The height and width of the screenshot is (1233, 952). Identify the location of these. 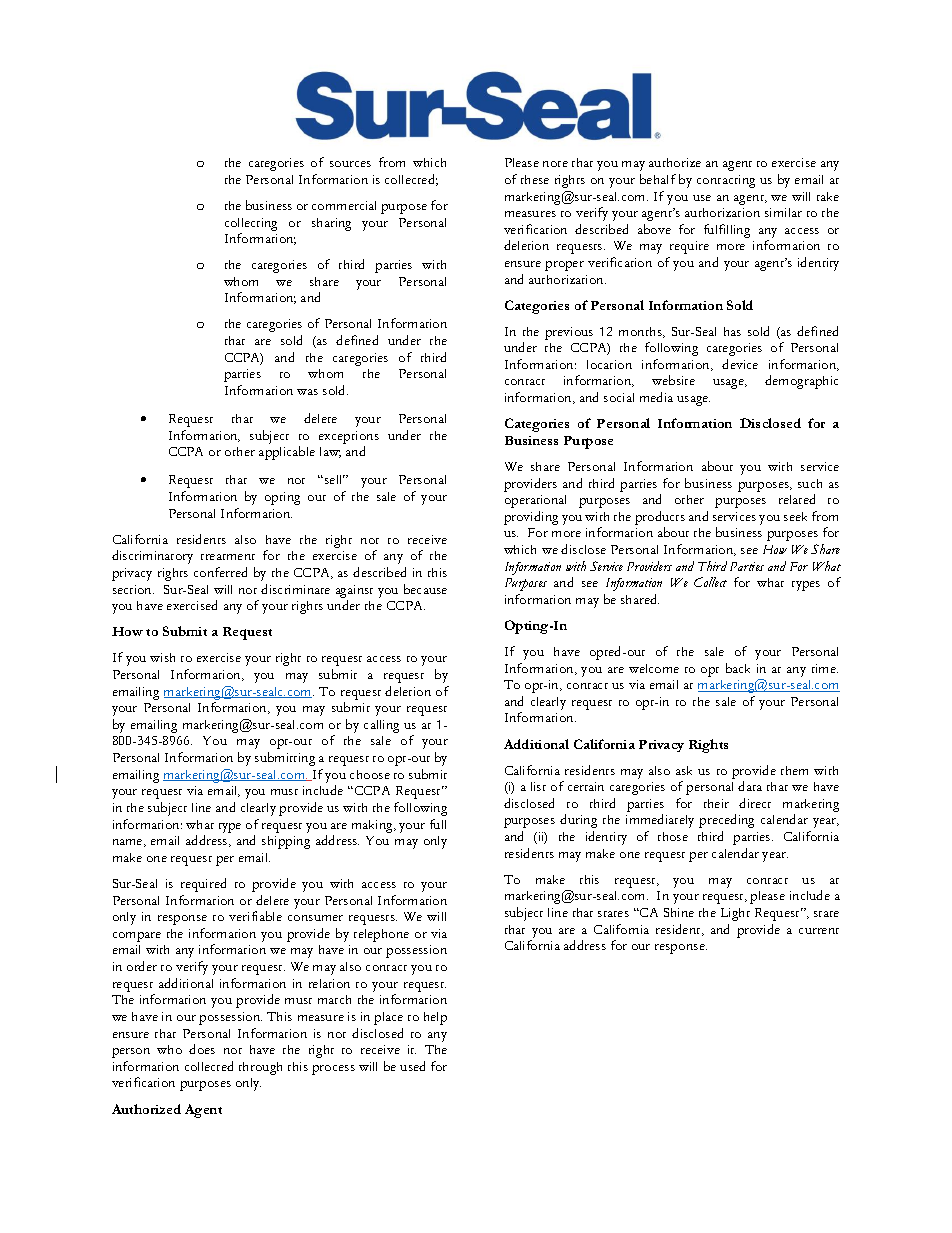
(535, 179).
